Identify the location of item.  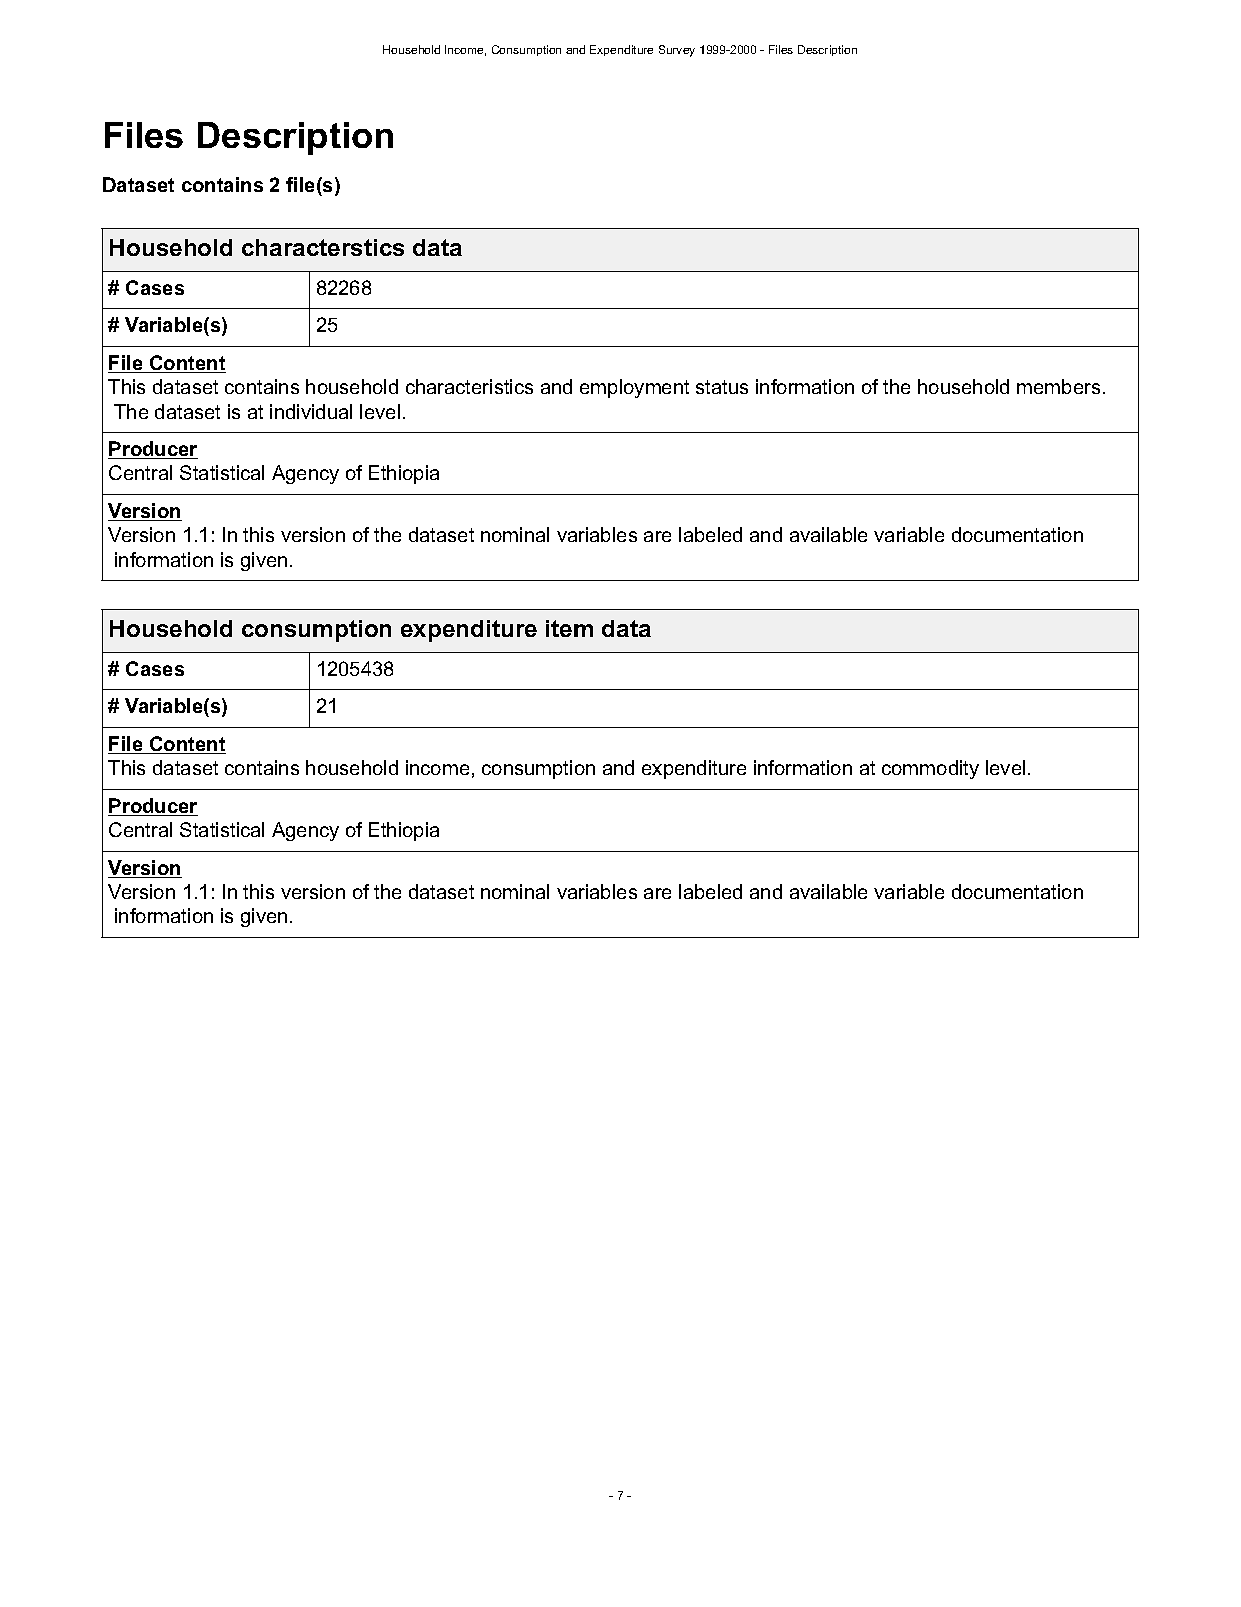
(569, 628).
